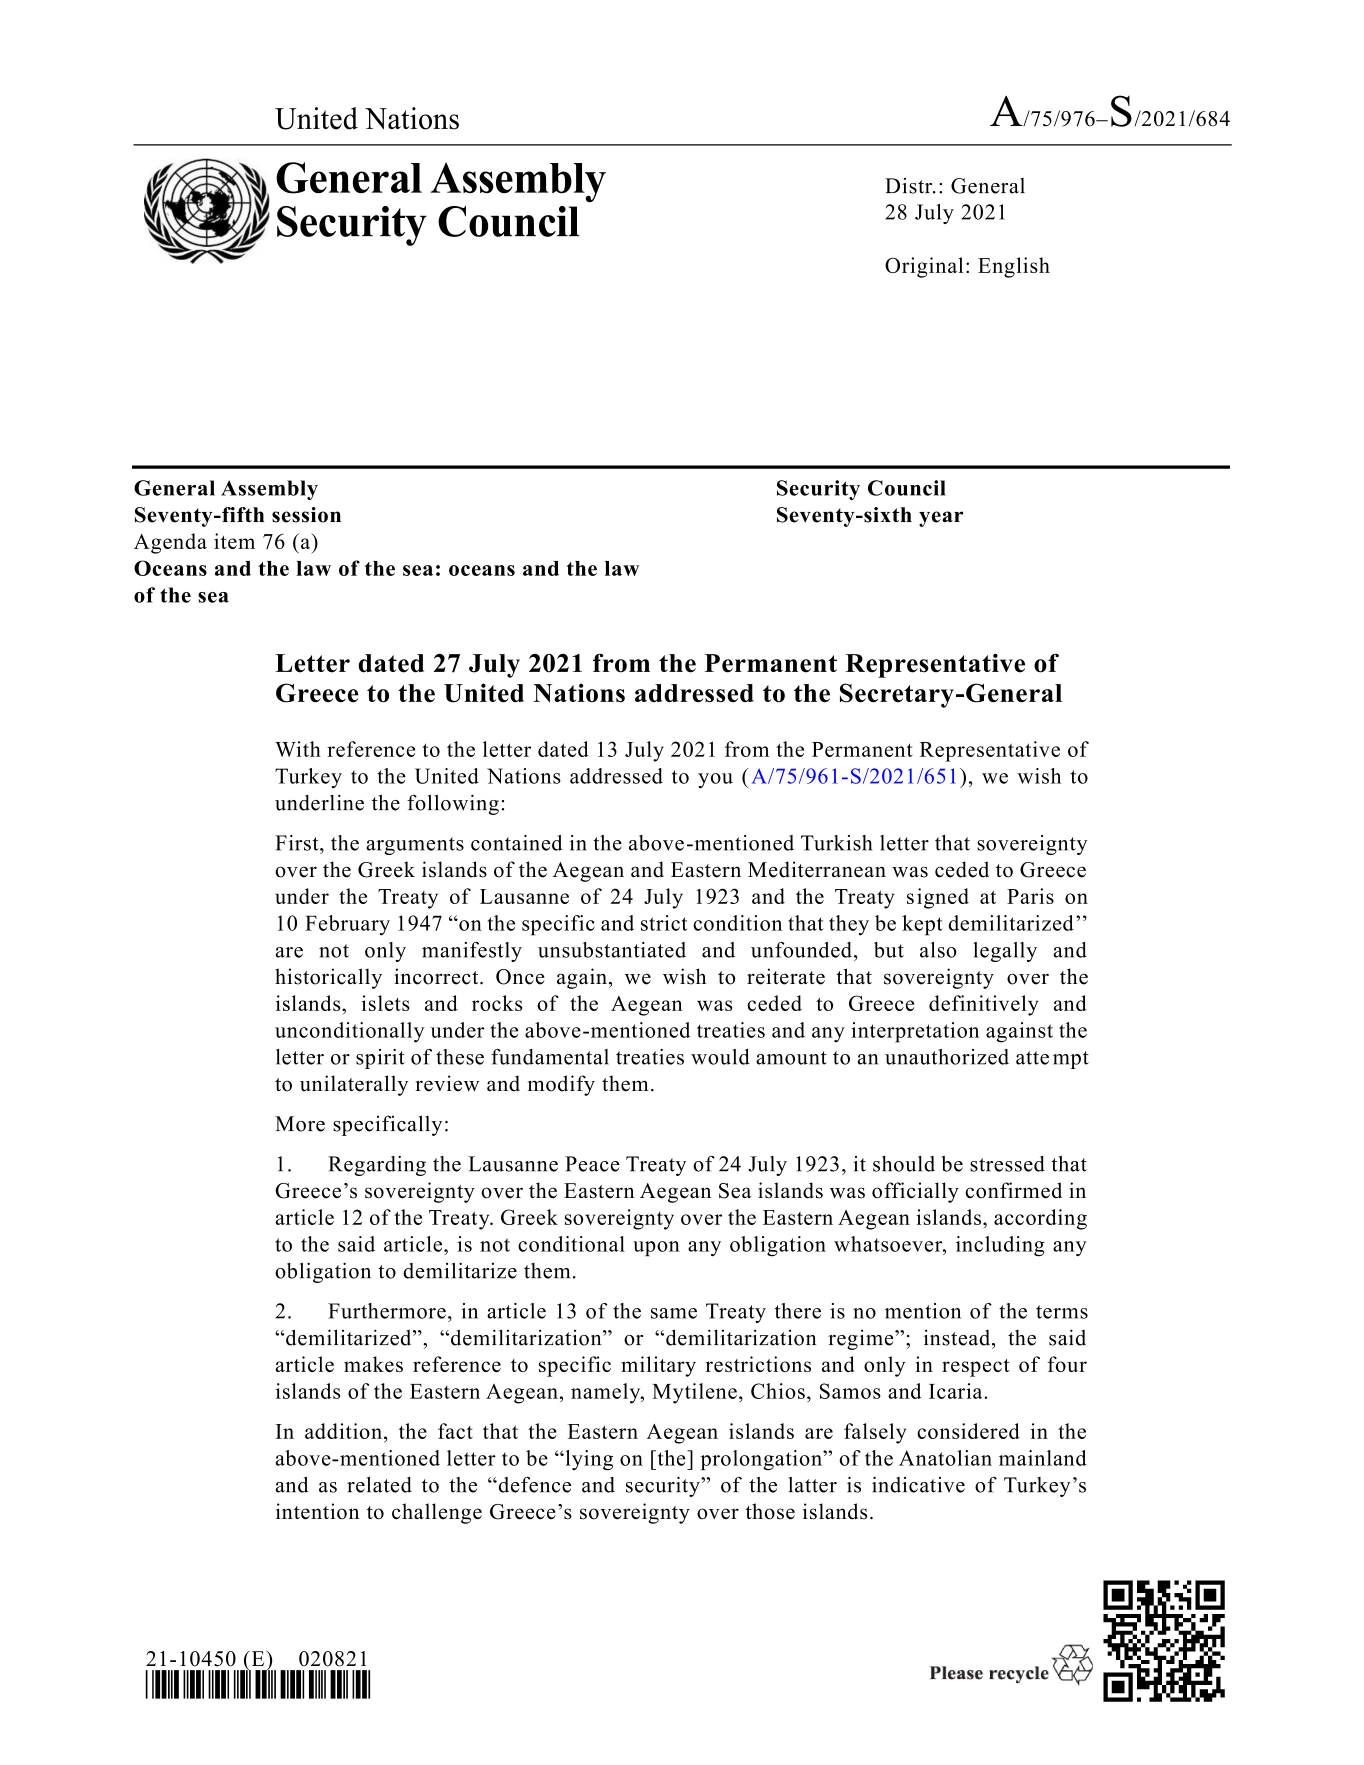 The height and width of the image is (1765, 1364). Describe the element at coordinates (945, 1458) in the image. I see `Anatolian` at that location.
